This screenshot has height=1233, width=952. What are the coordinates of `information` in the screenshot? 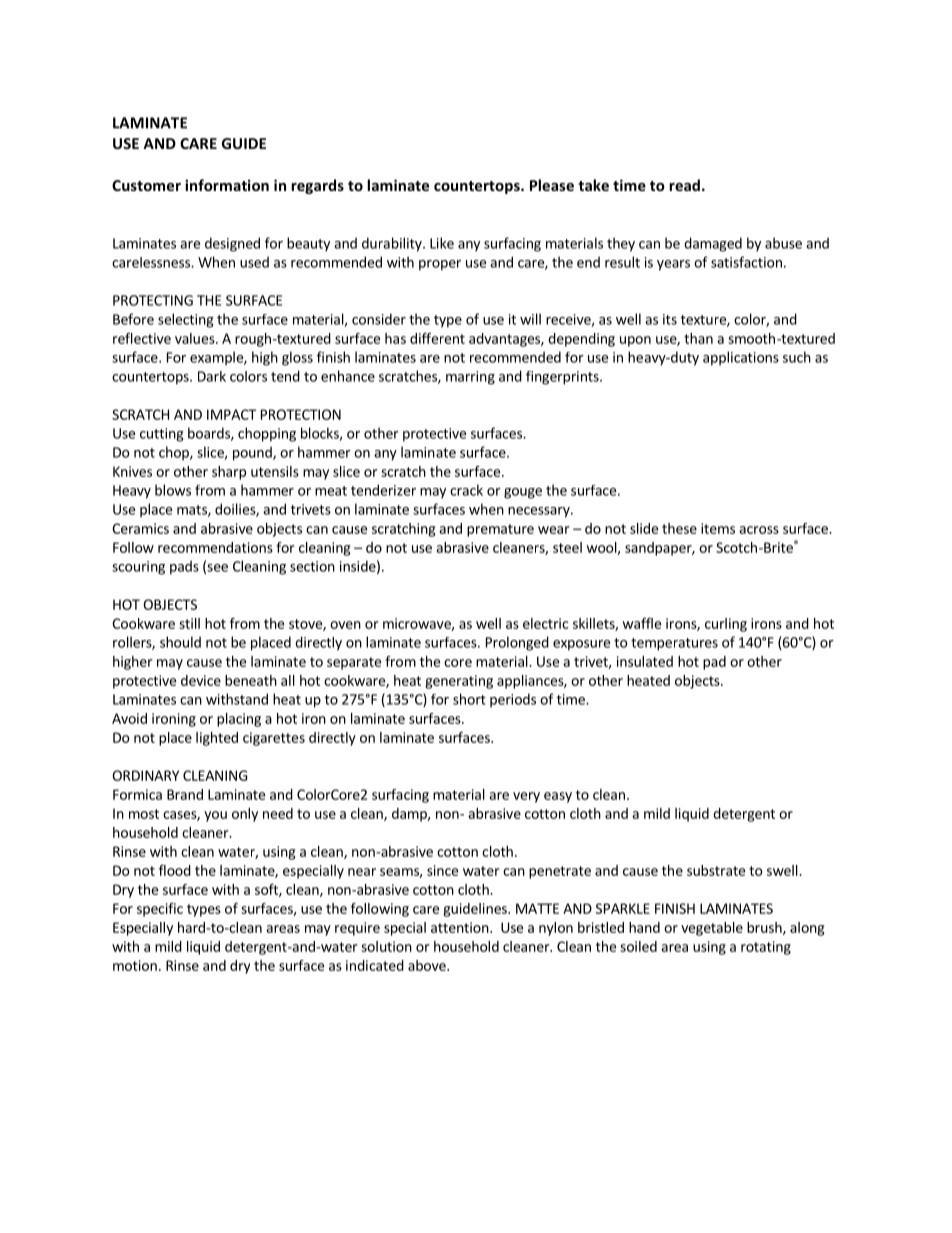 It's located at (227, 185).
